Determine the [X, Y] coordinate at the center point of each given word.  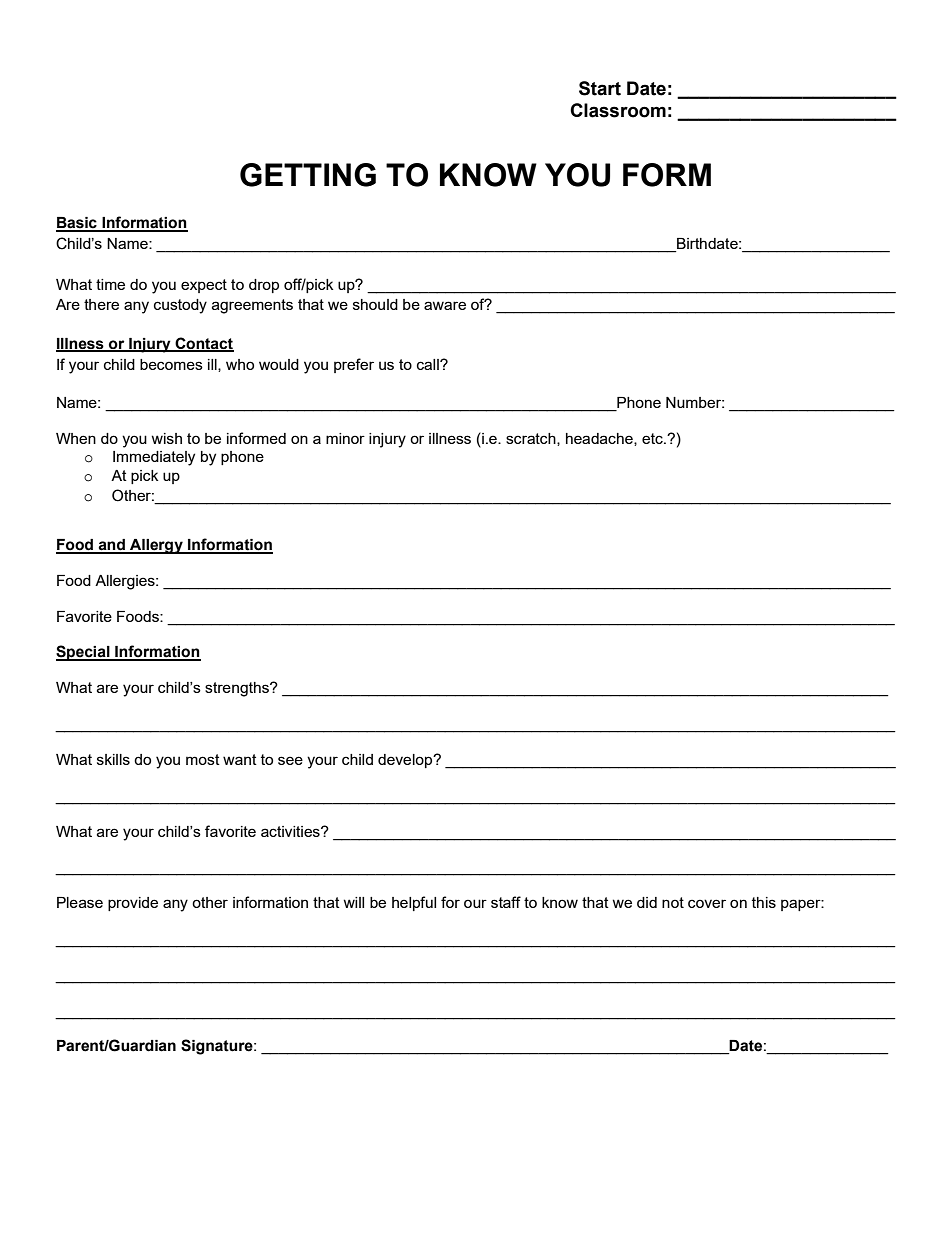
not [673, 902]
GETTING [308, 175]
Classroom [618, 110]
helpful [414, 903]
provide [133, 904]
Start [600, 88]
